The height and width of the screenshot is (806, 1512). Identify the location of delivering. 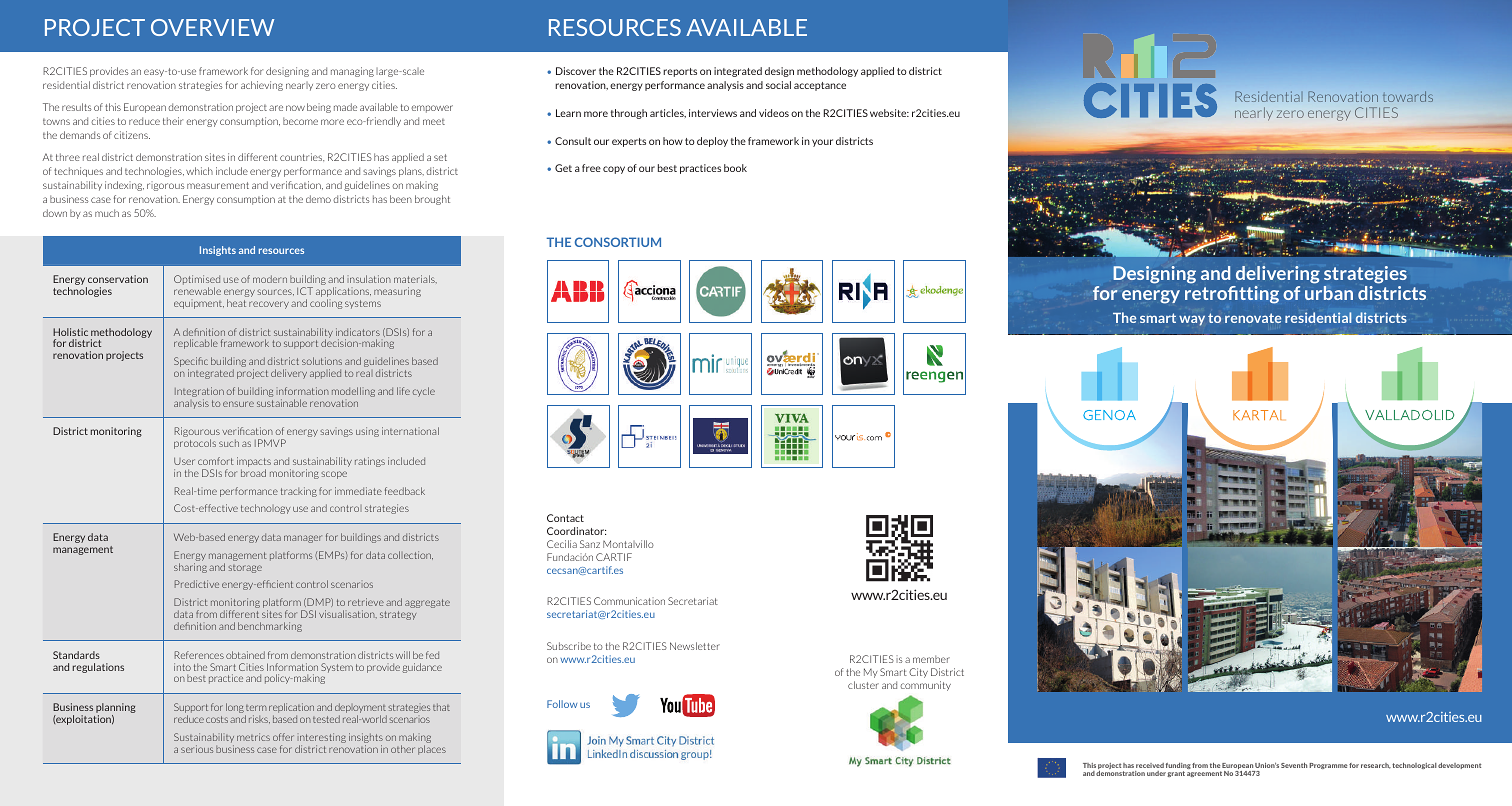
(1278, 275).
